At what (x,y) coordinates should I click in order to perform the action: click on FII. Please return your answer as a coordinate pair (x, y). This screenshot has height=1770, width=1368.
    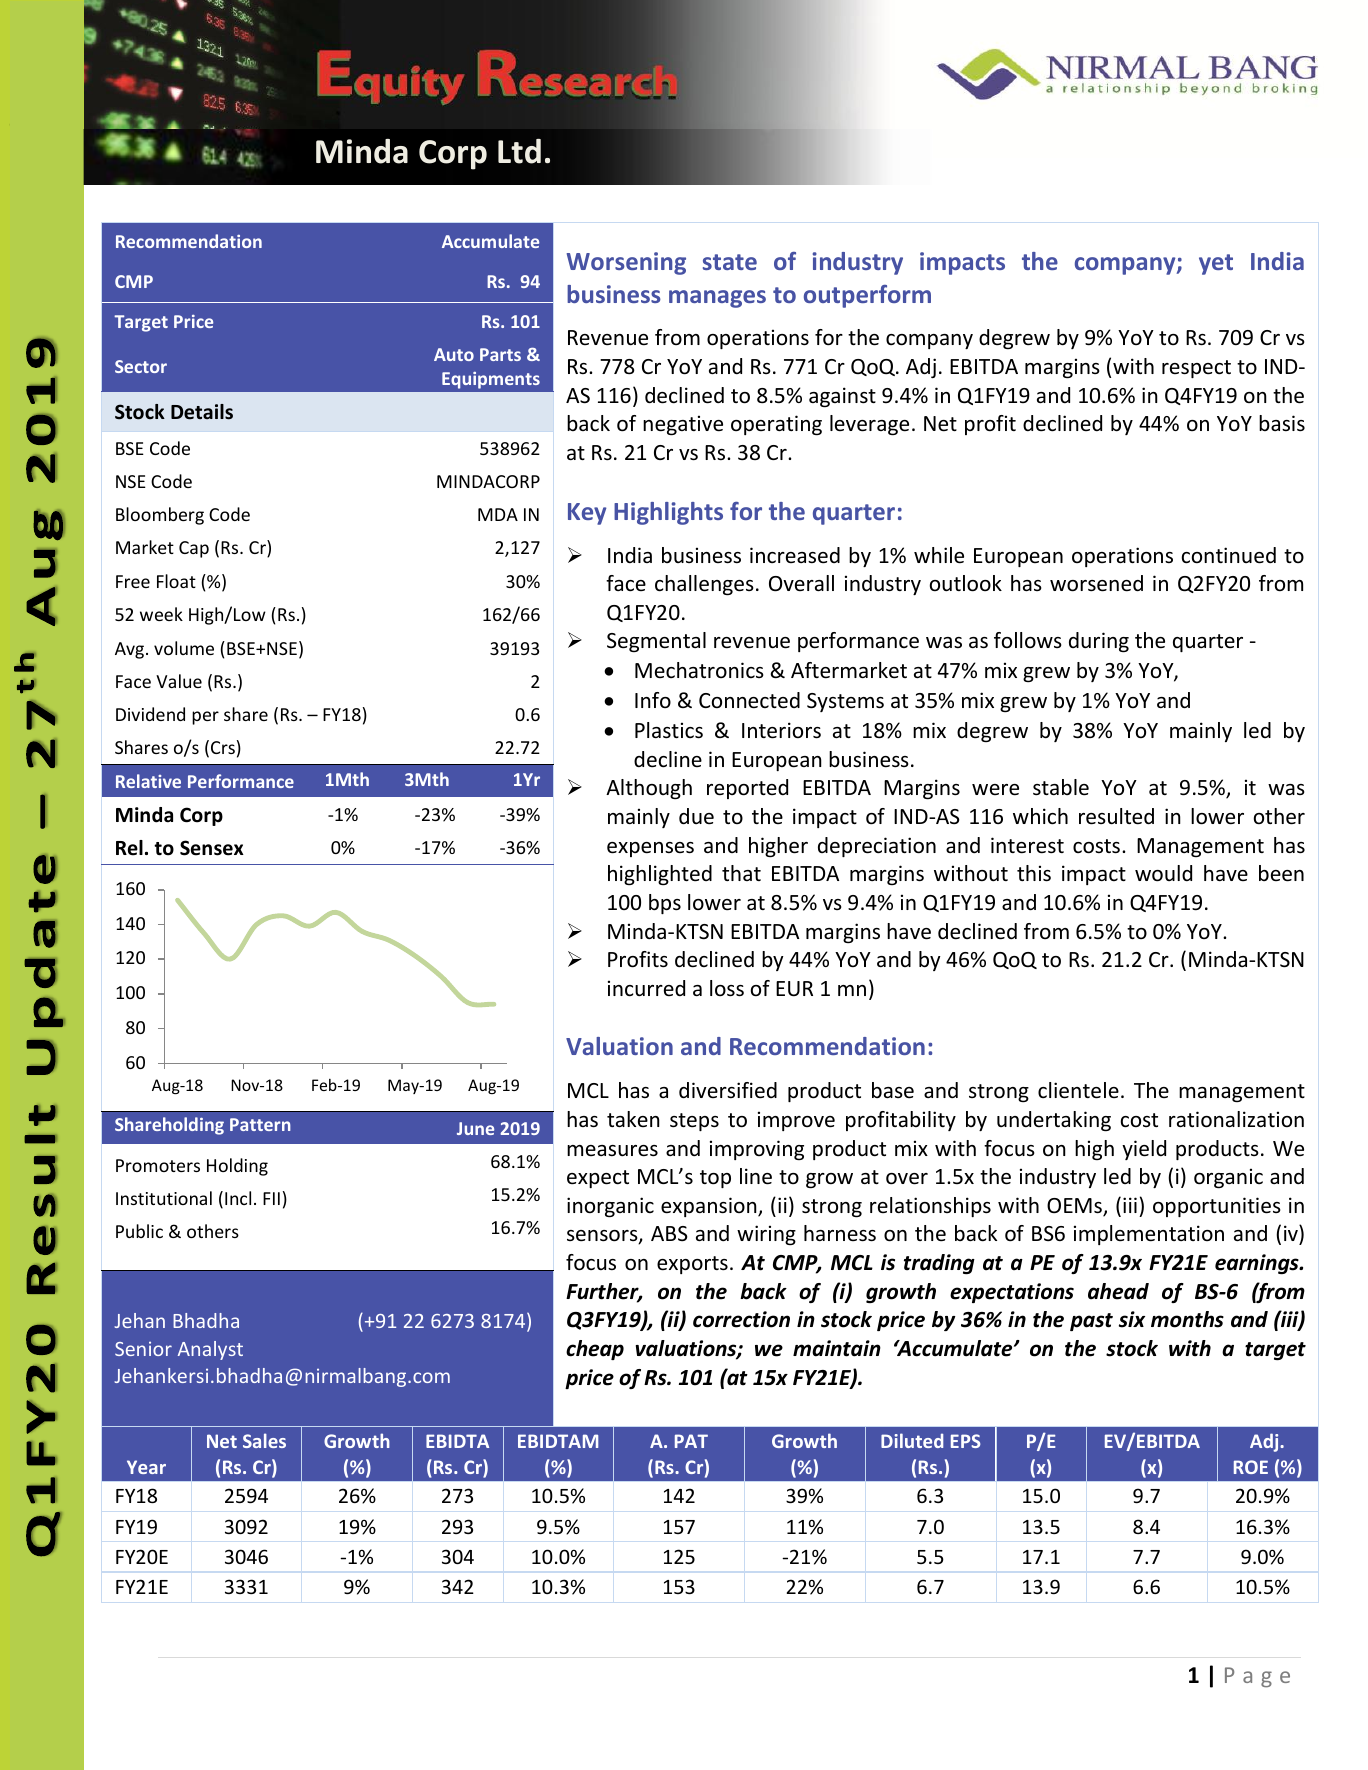
    Looking at the image, I should click on (271, 1198).
